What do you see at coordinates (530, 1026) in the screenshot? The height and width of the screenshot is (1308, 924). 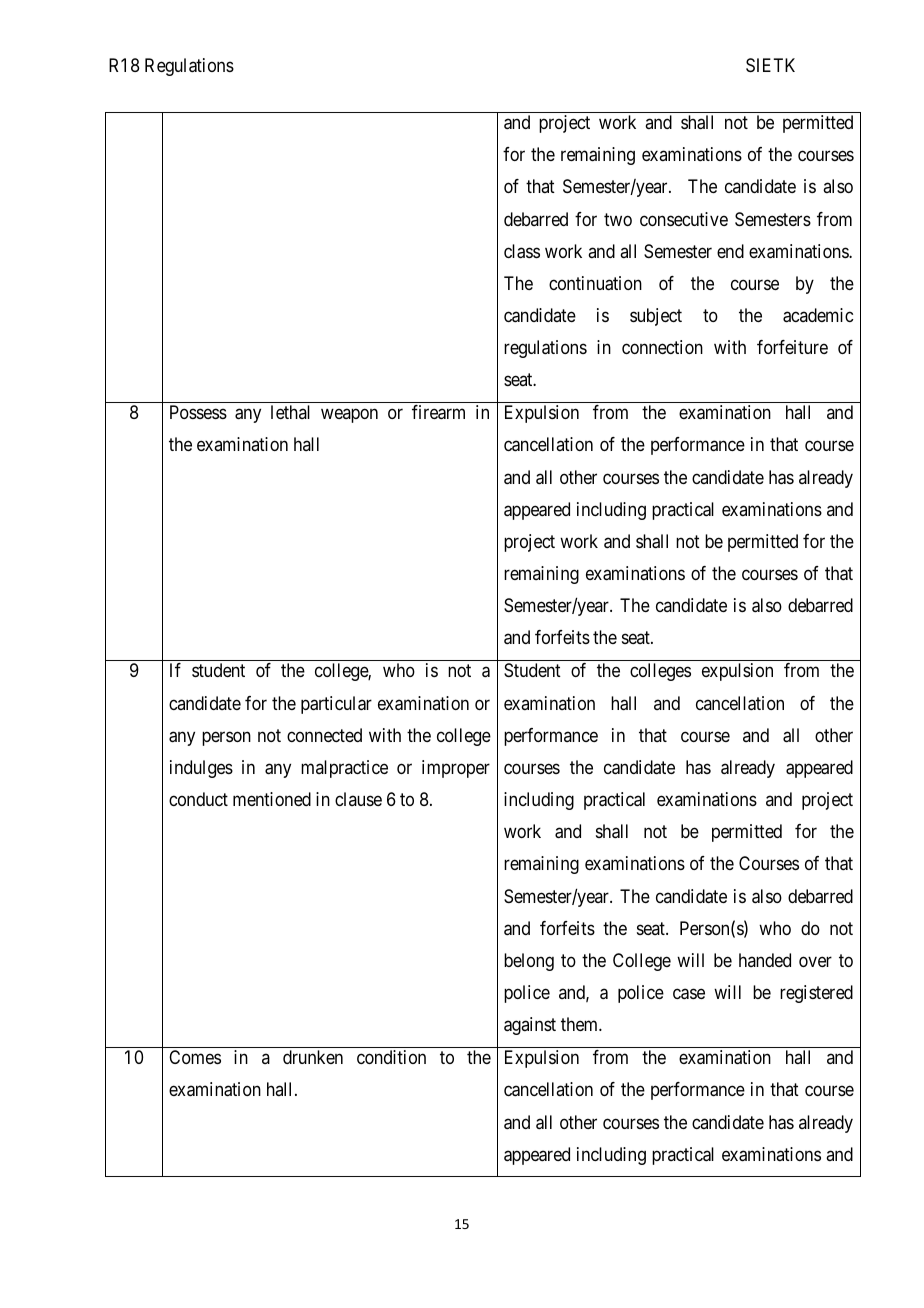 I see `against` at bounding box center [530, 1026].
